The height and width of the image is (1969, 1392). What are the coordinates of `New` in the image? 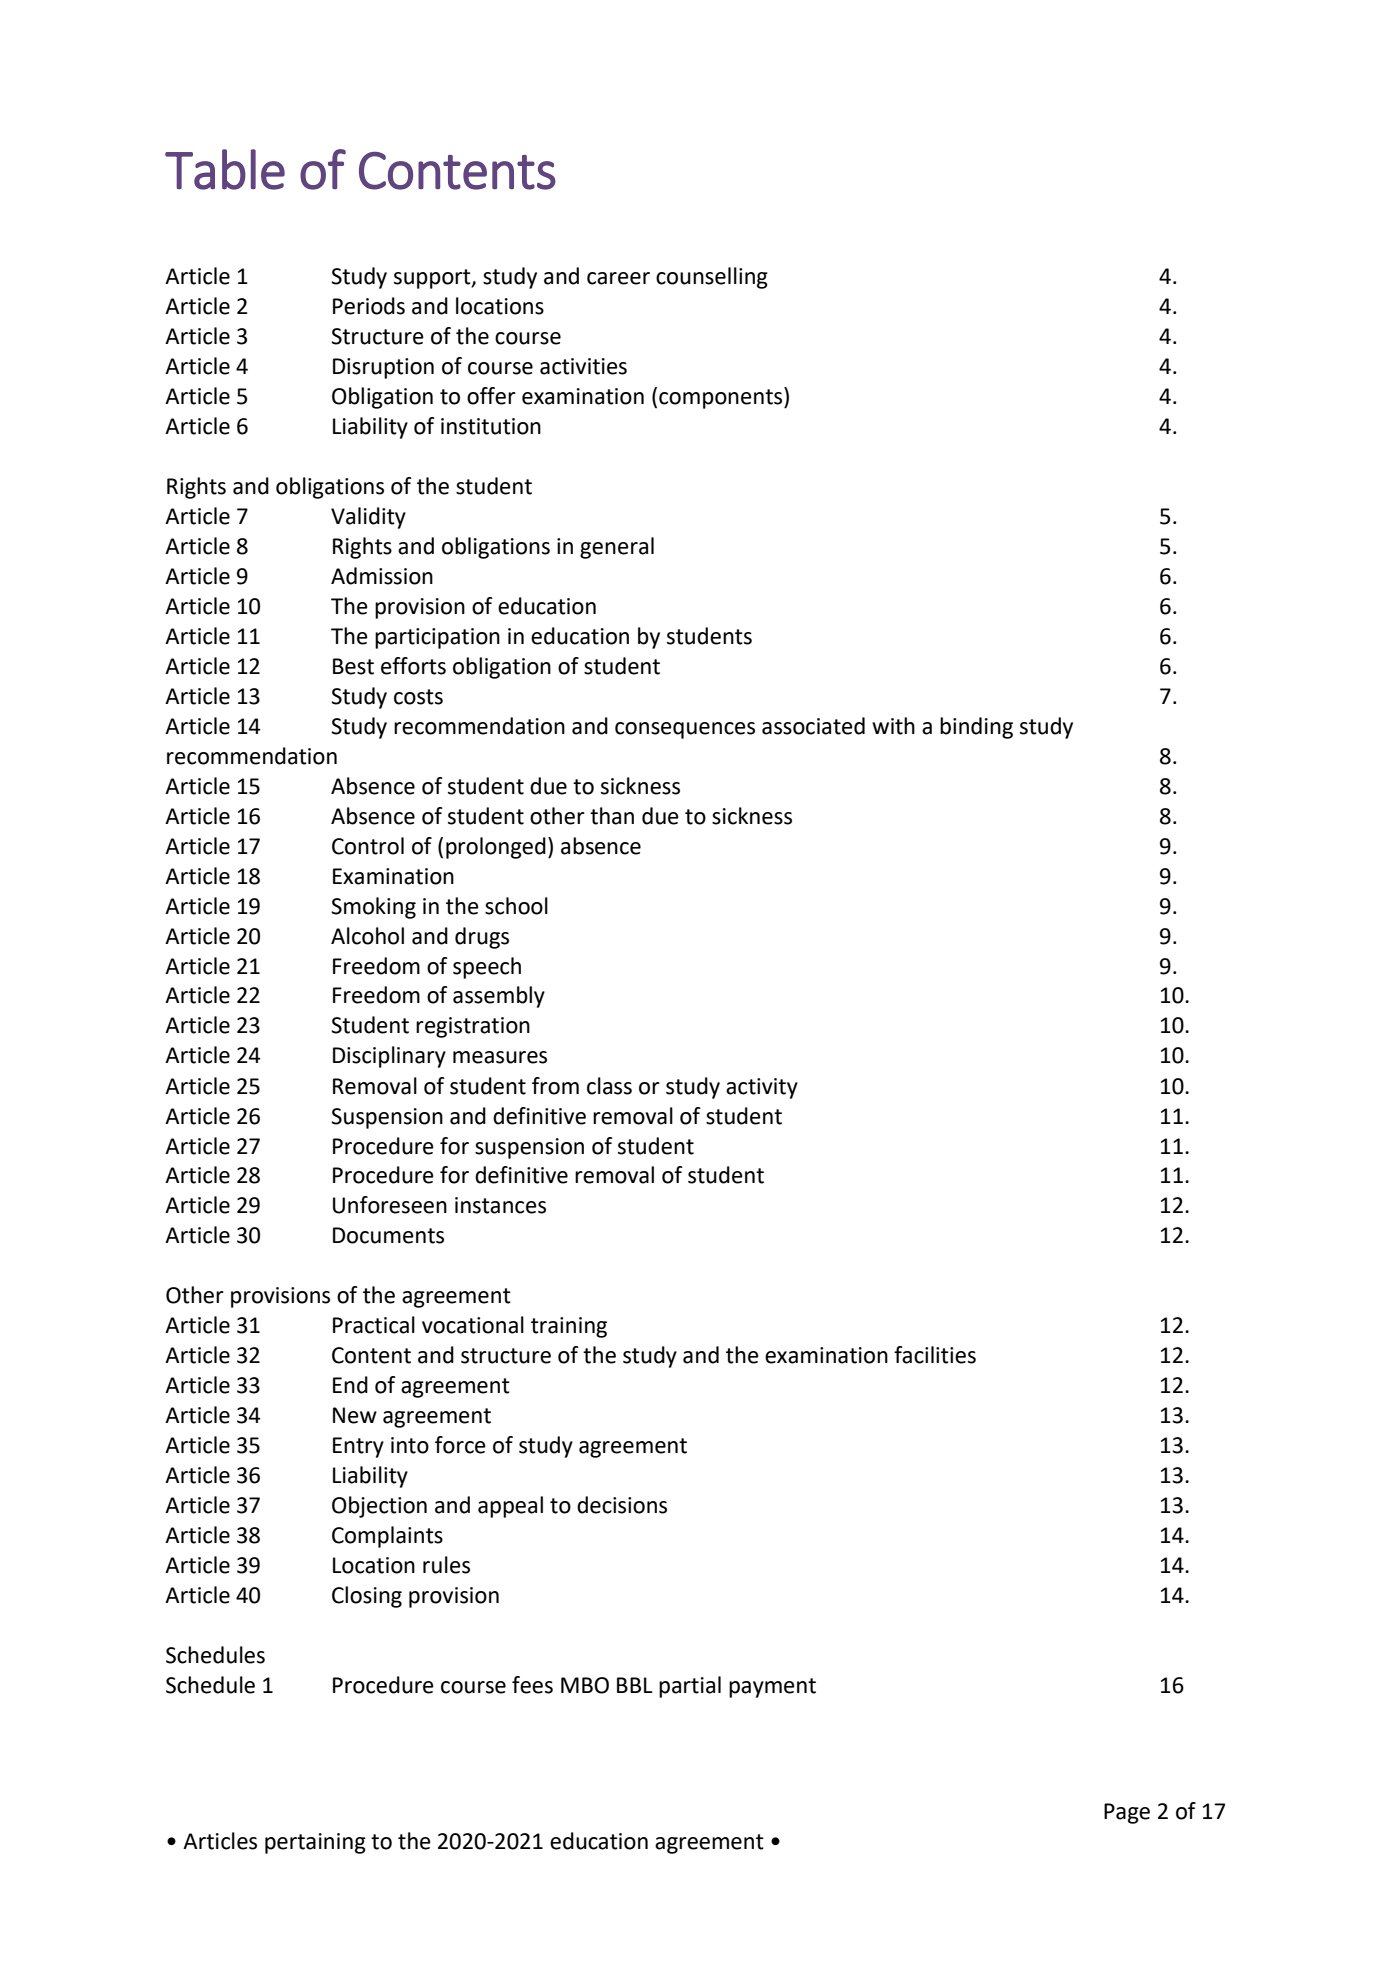 It's located at (355, 1415).
